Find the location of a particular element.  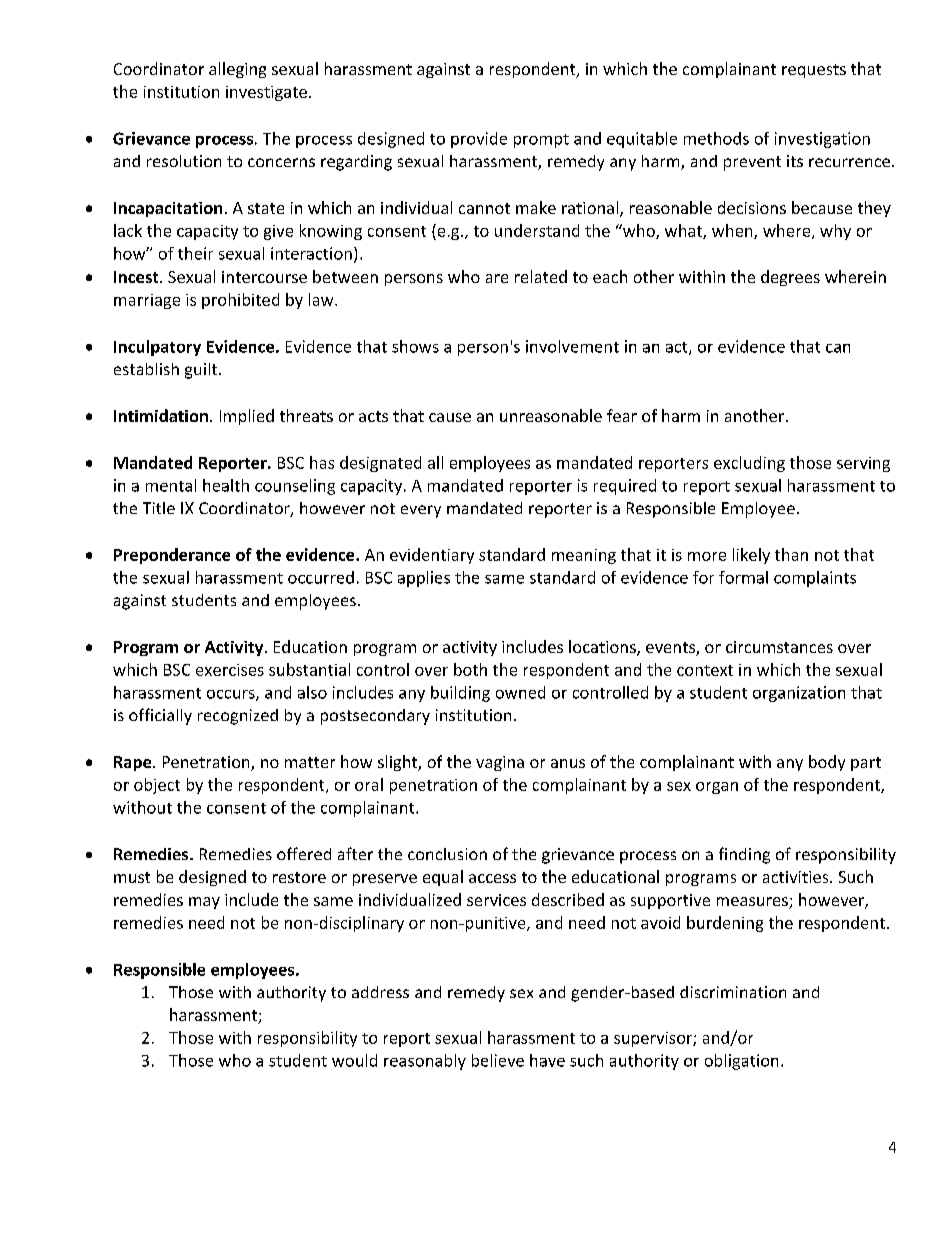

body is located at coordinates (827, 763).
